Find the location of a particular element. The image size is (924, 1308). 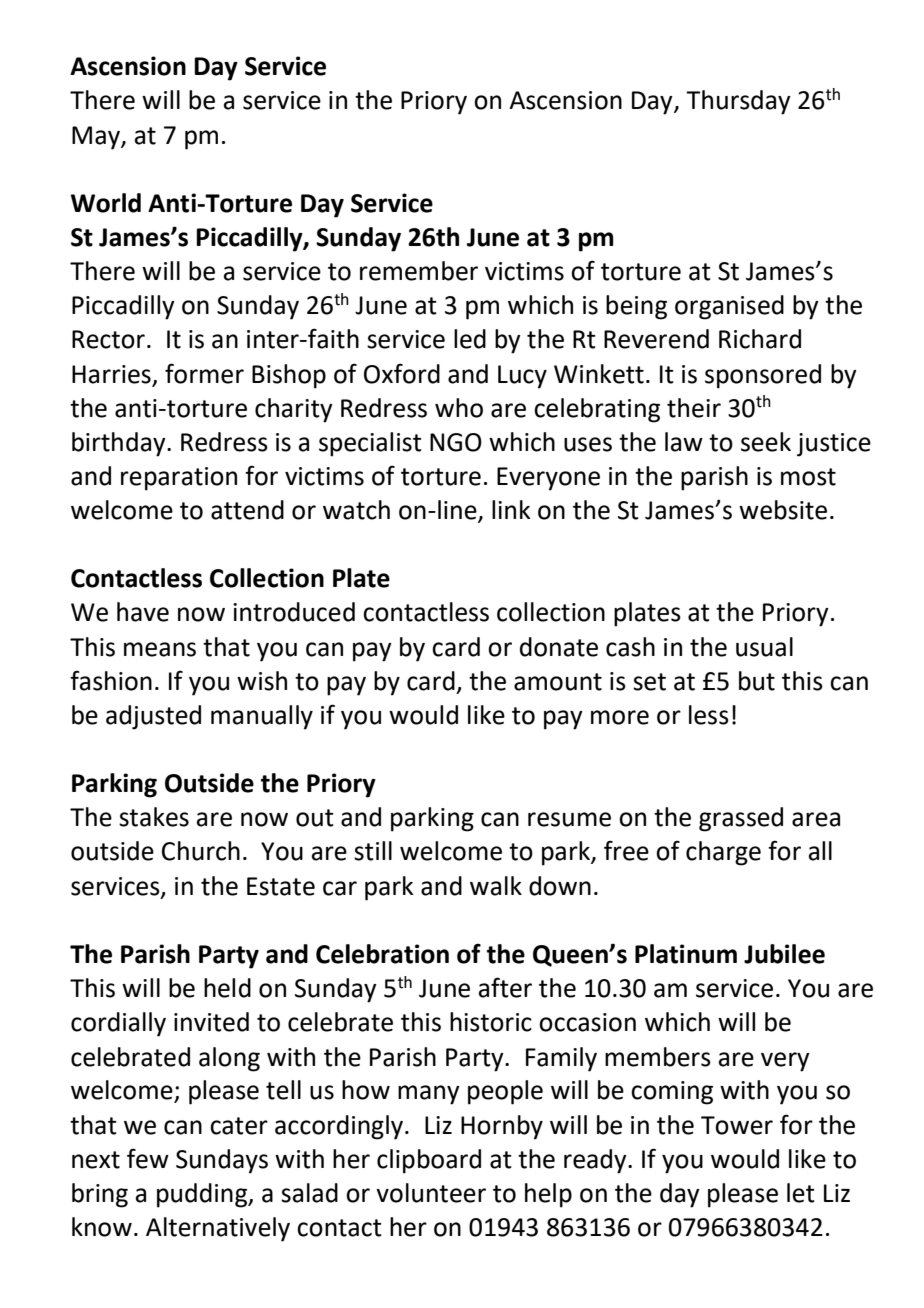

Thursday is located at coordinates (738, 102).
